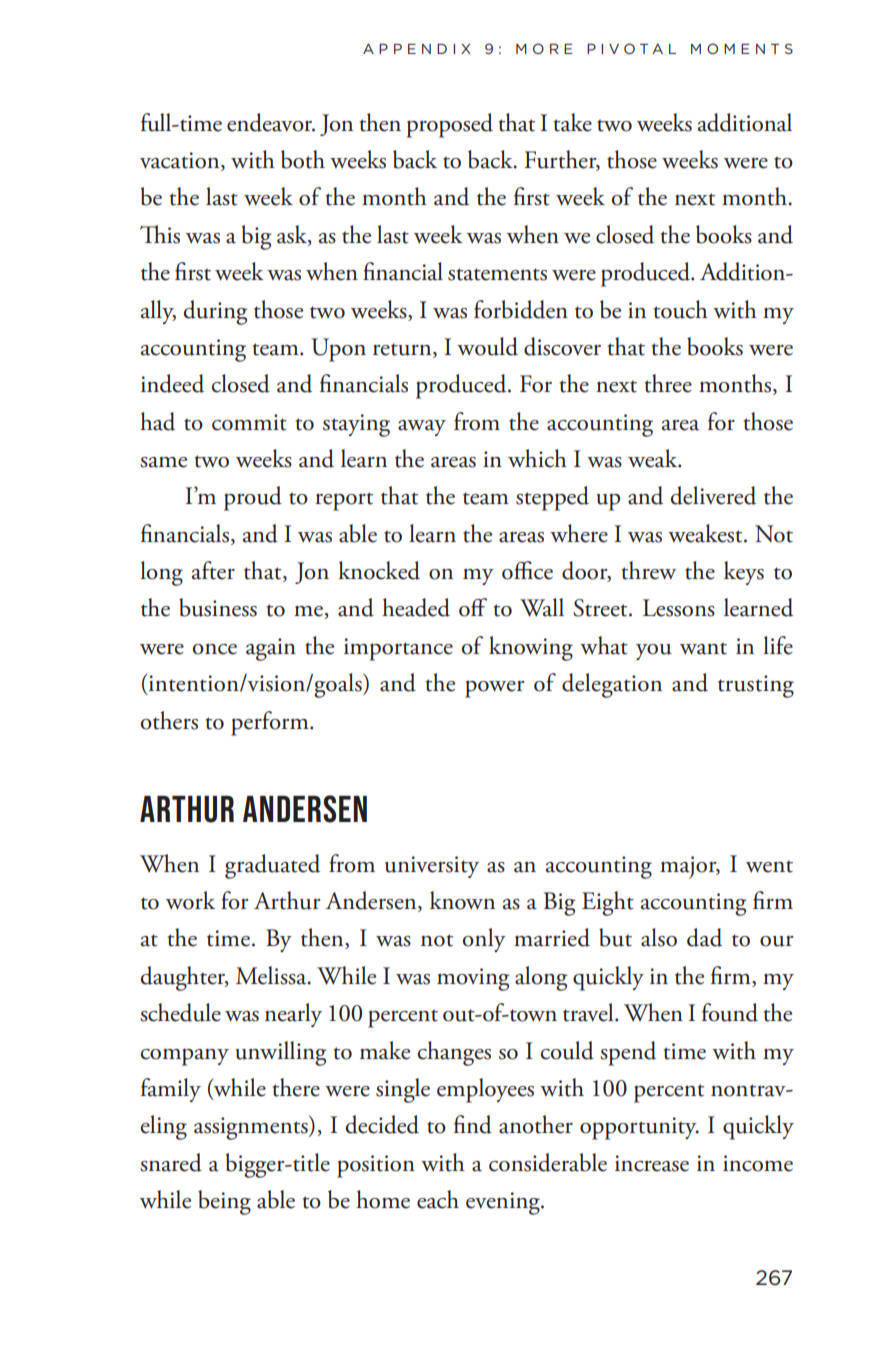  I want to click on want, so click(703, 649).
